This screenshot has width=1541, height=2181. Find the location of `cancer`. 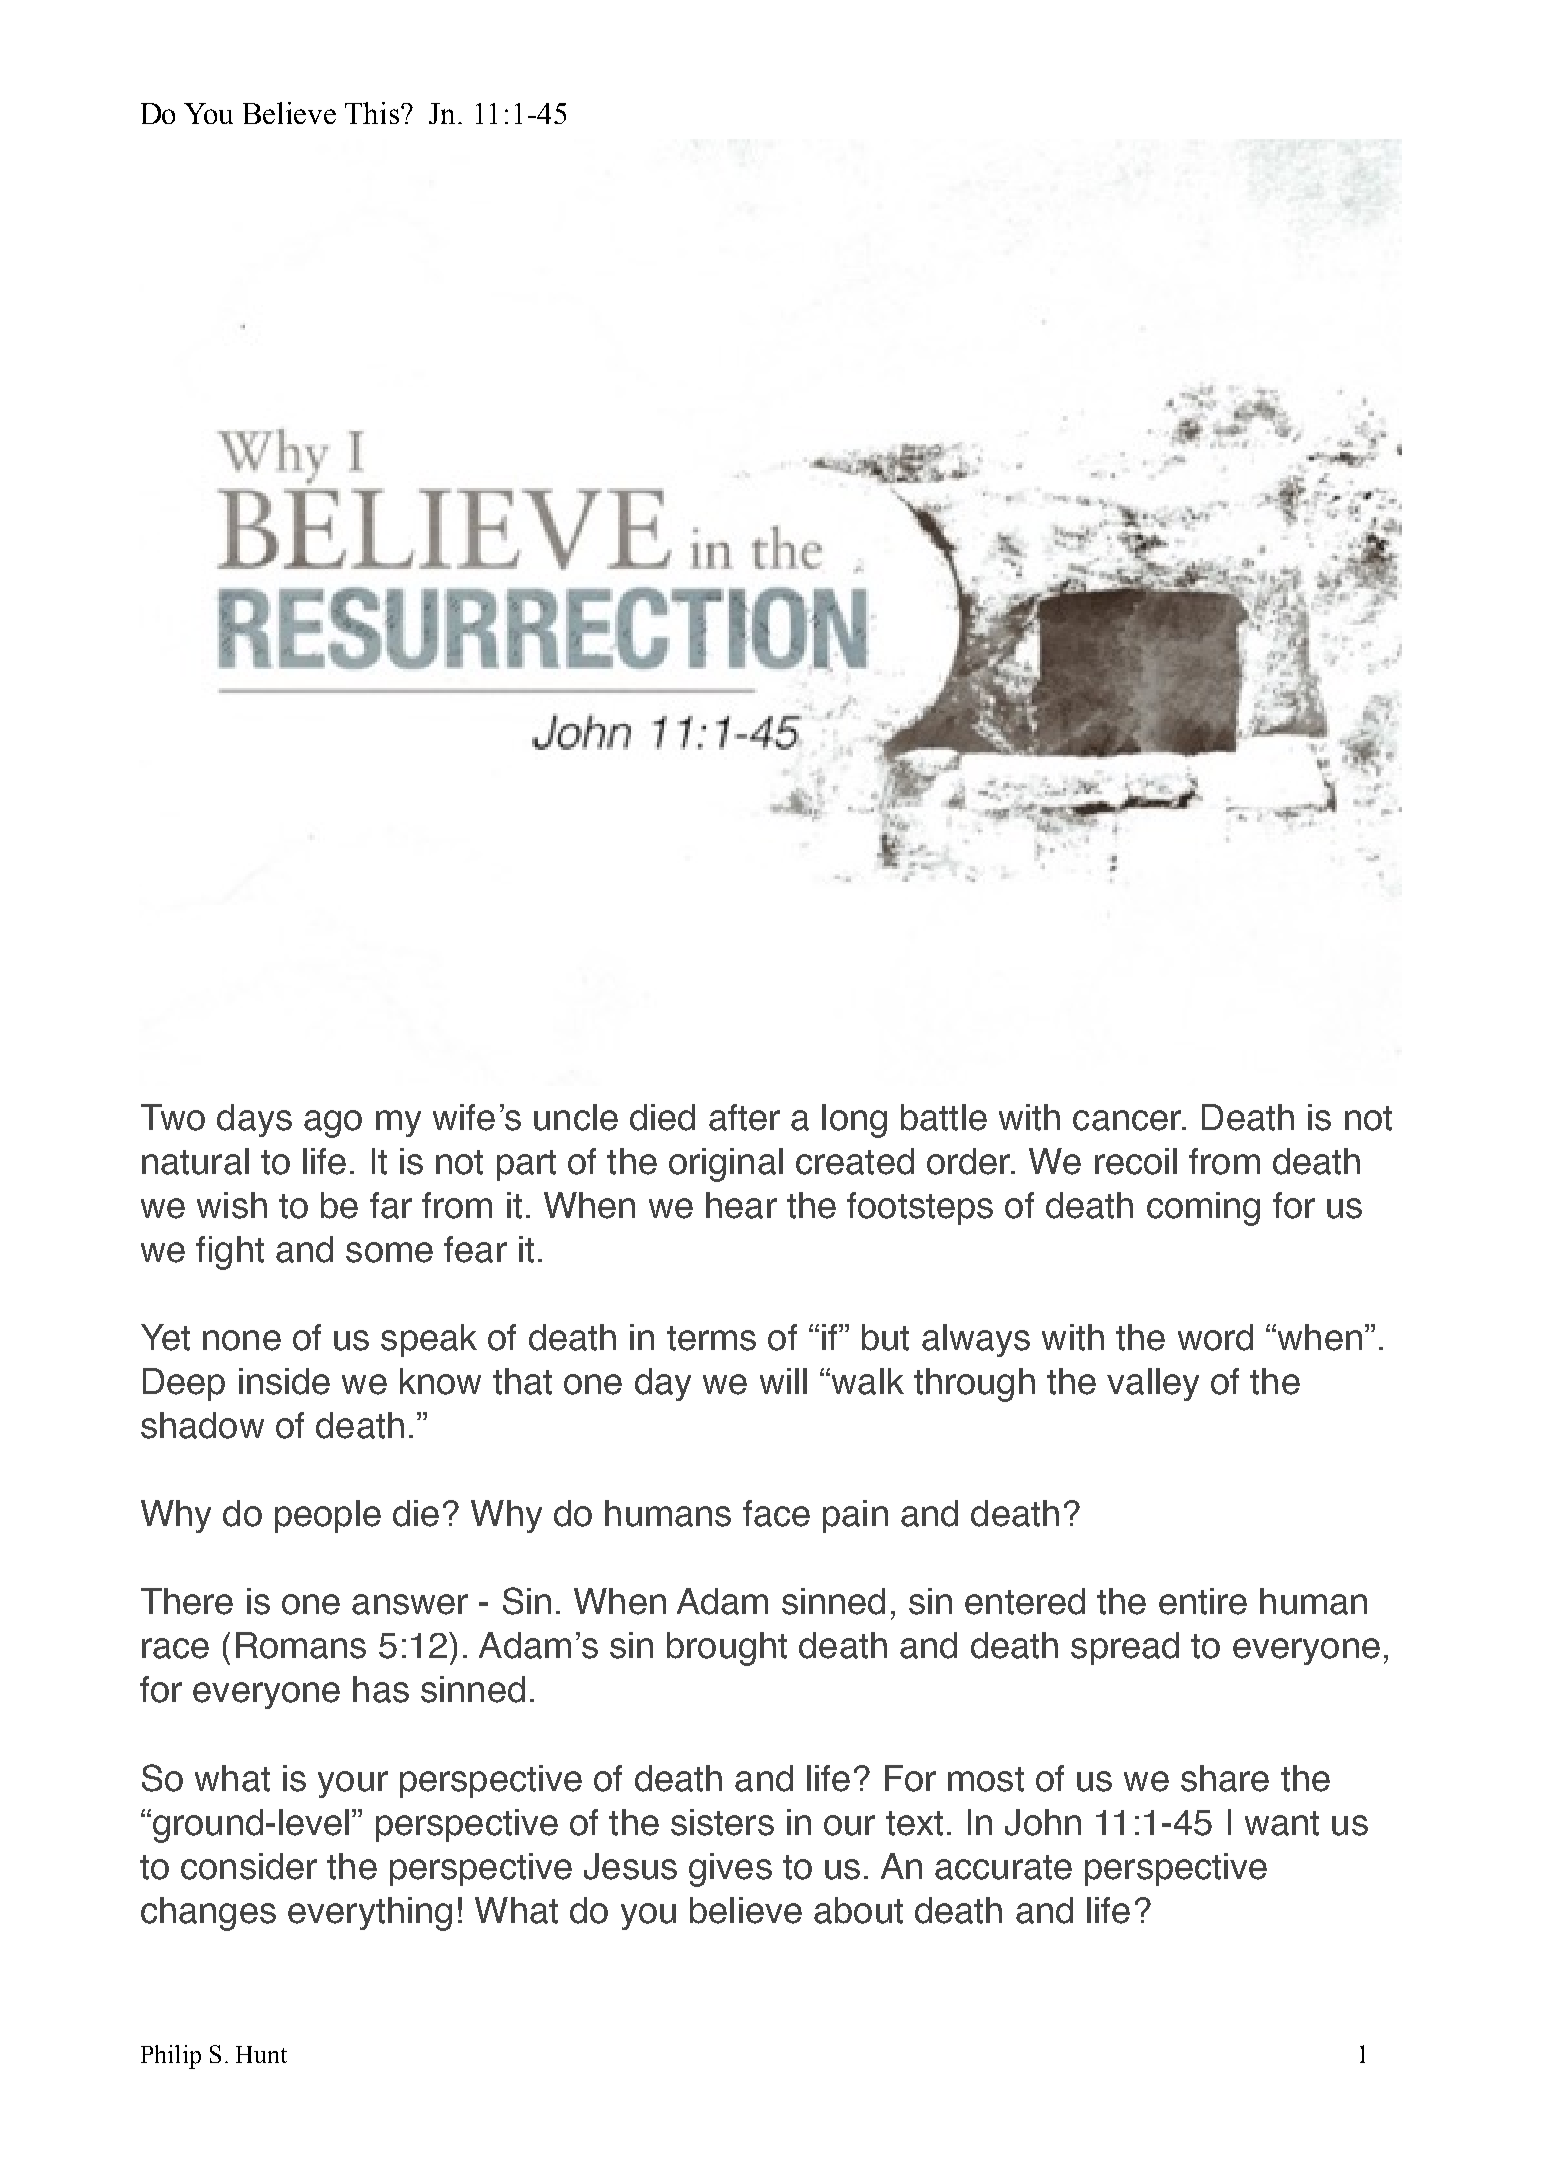

cancer is located at coordinates (1128, 1120).
